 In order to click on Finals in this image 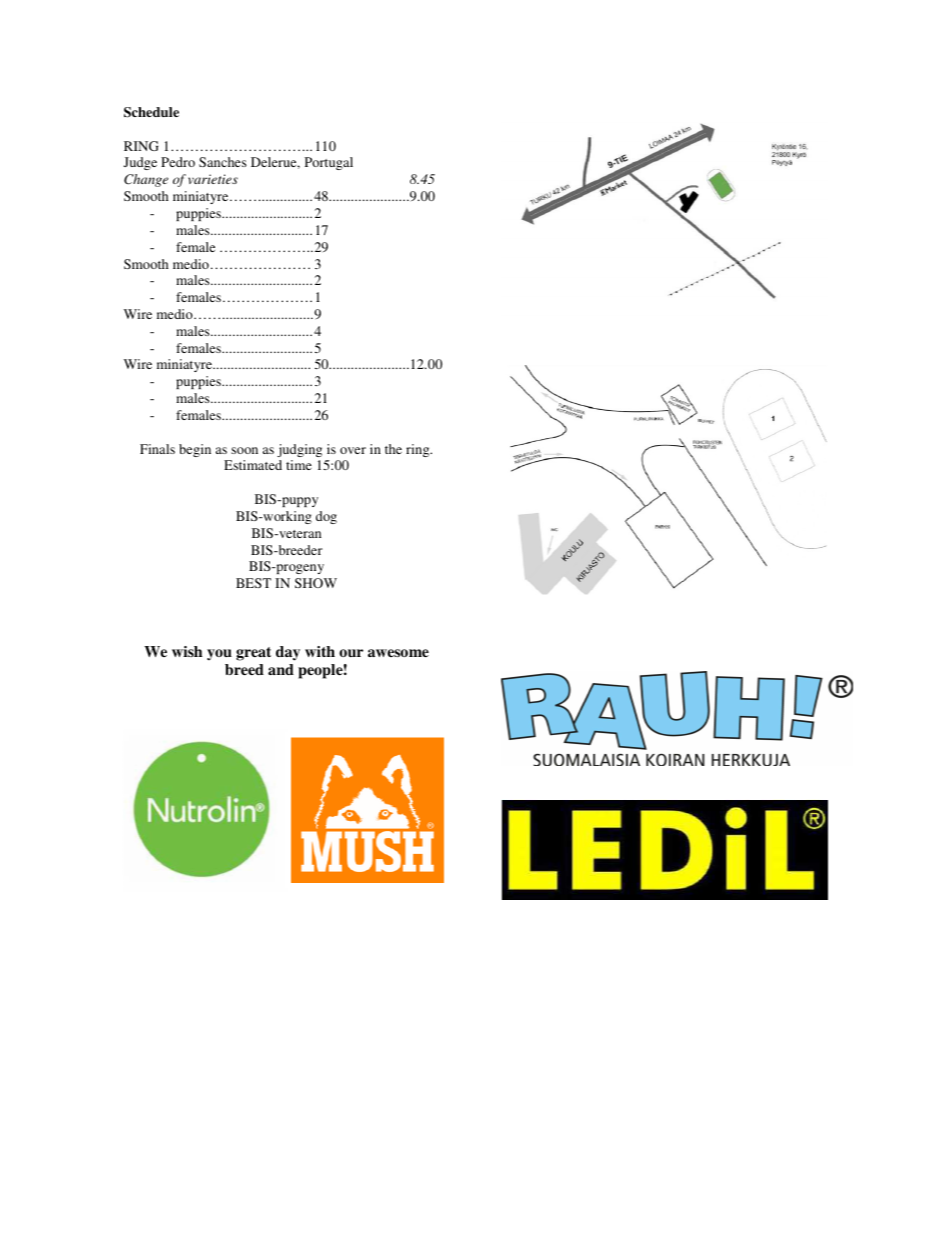, I will do `click(157, 449)`.
